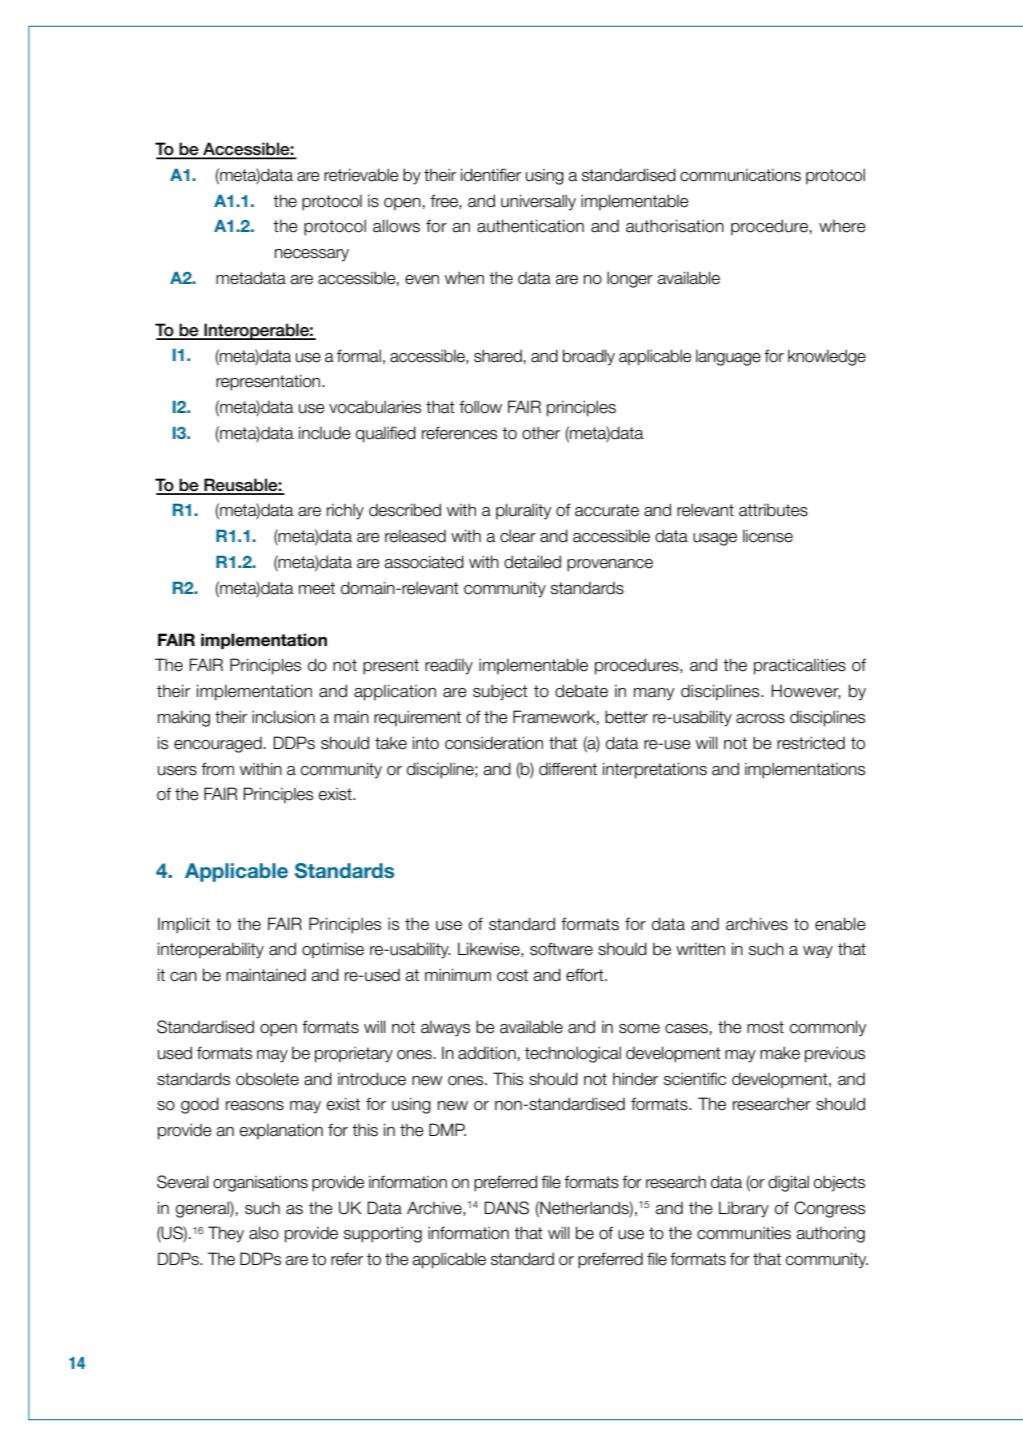 The width and height of the document is (1023, 1446). I want to click on necessary, so click(312, 255).
